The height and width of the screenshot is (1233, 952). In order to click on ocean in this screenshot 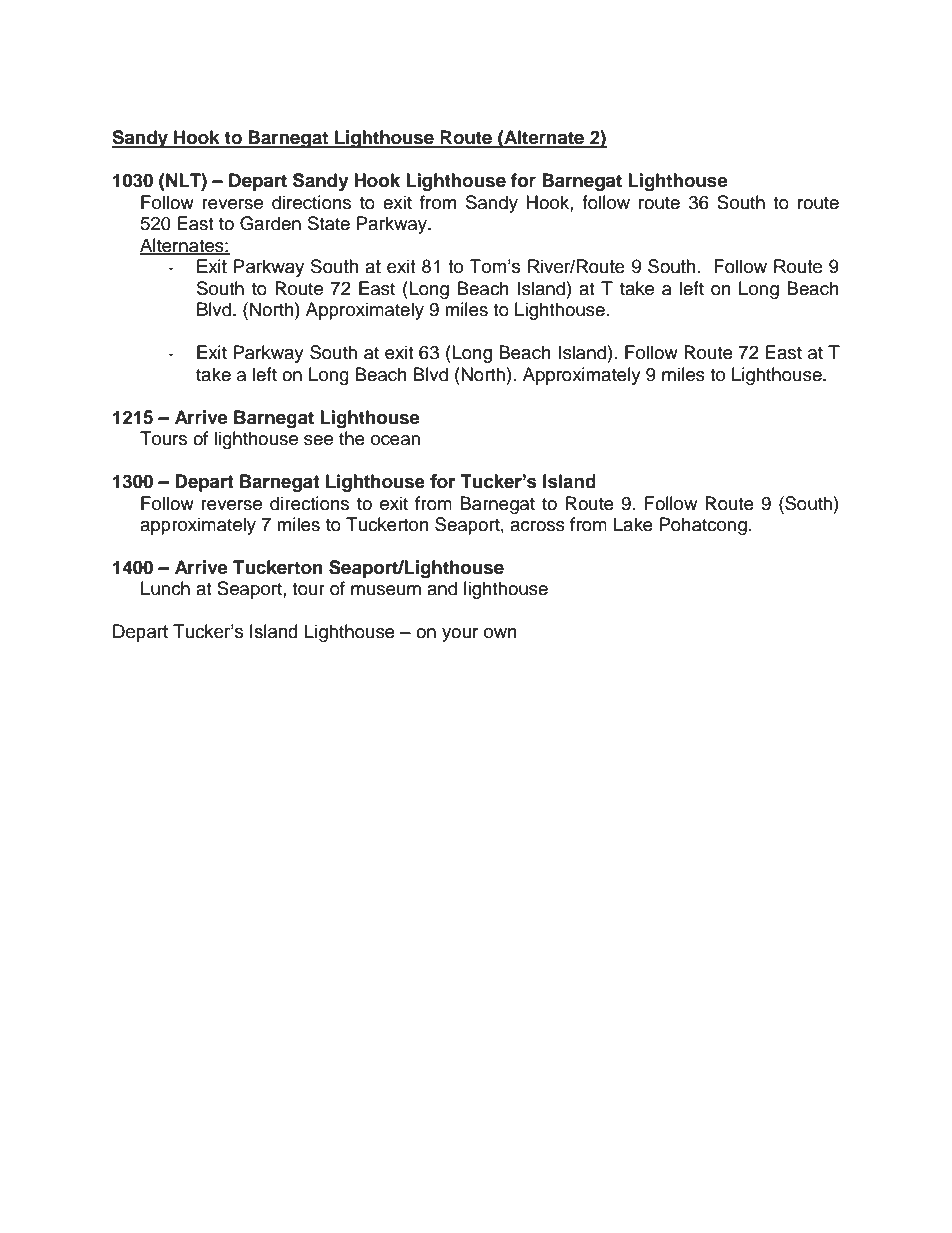, I will do `click(395, 440)`.
